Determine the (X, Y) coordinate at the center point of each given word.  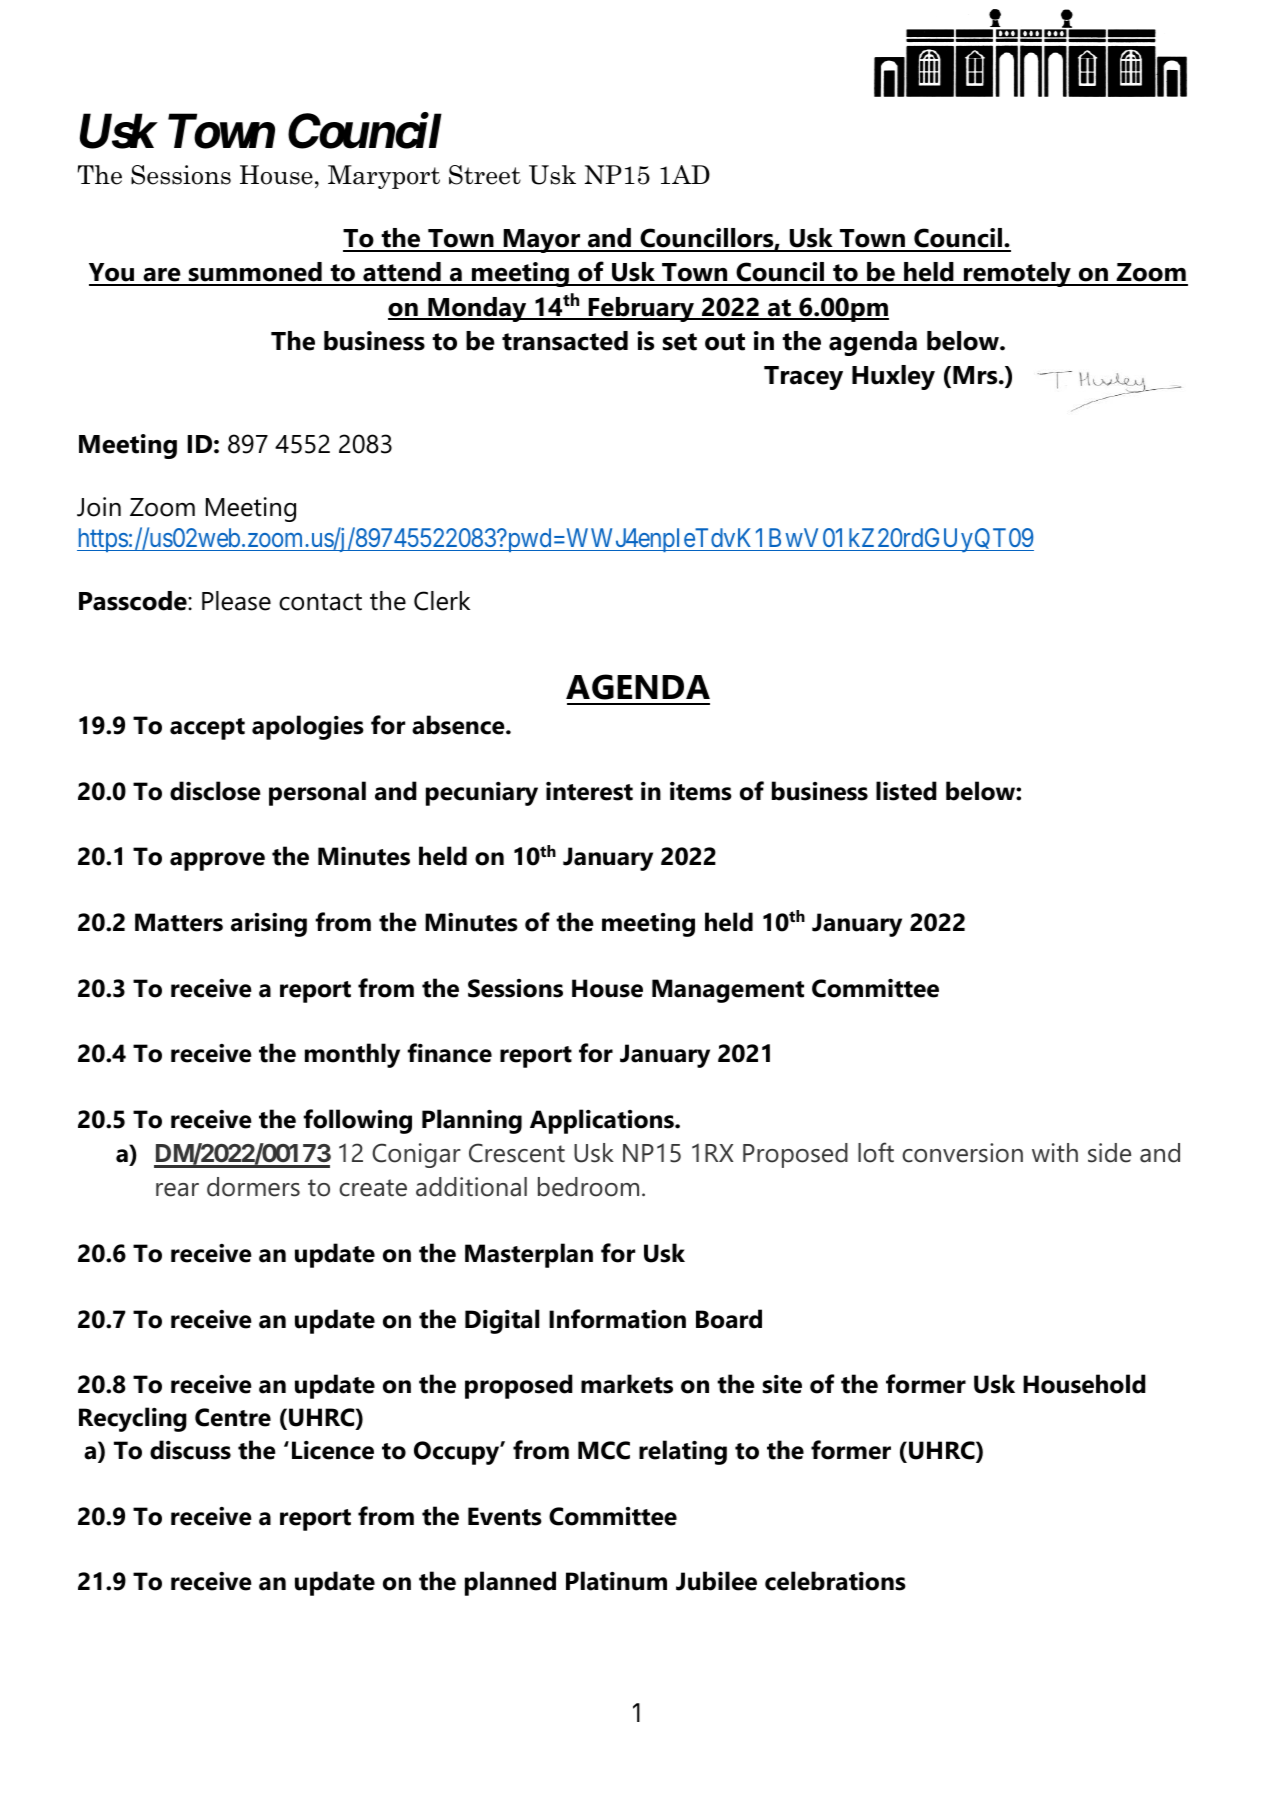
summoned (255, 273)
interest (589, 791)
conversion (962, 1153)
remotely (1017, 274)
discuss (190, 1450)
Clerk (442, 601)
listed (906, 791)
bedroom (588, 1187)
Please (236, 601)
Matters (179, 922)
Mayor (542, 241)
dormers (253, 1187)
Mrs (976, 375)
